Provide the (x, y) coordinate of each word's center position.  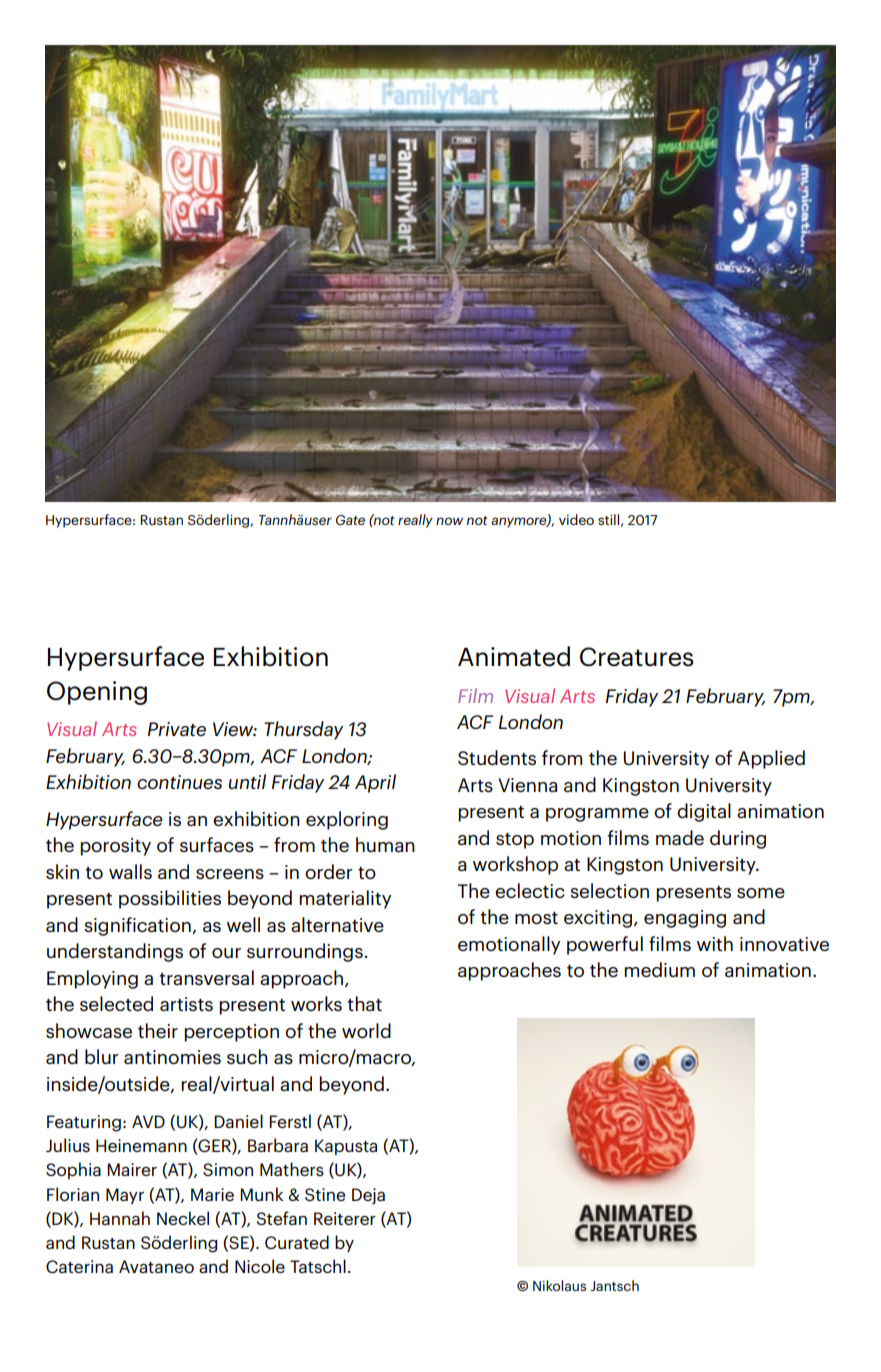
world (366, 1030)
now (449, 521)
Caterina (79, 1266)
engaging (685, 919)
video (576, 519)
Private (177, 729)
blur (101, 1056)
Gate (350, 520)
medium (659, 969)
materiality (345, 899)
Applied (771, 759)
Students (497, 757)
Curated (297, 1242)
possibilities (170, 899)
